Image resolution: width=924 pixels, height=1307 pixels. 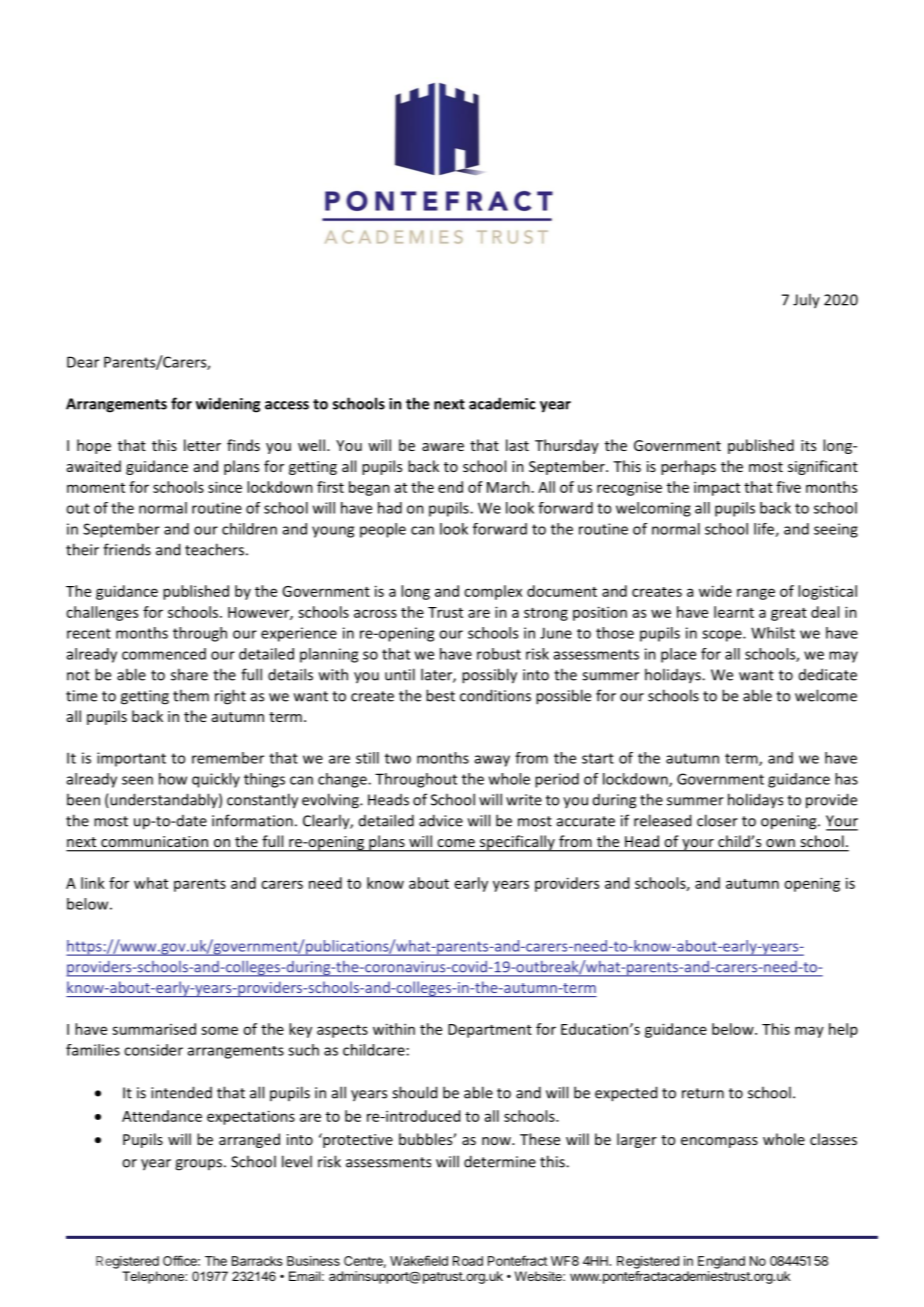 I want to click on away, so click(x=492, y=761).
